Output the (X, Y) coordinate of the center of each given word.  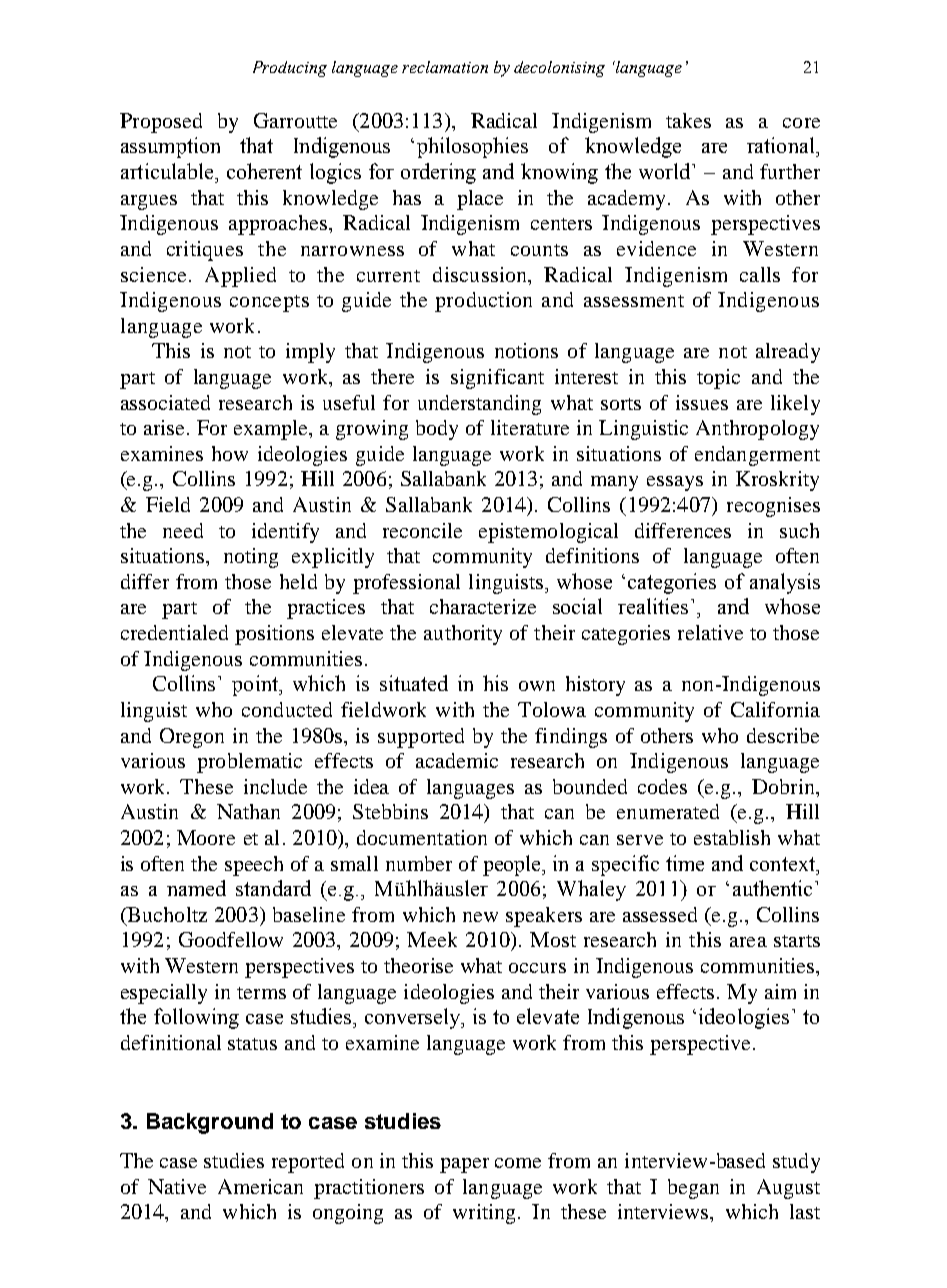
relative (710, 632)
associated (165, 402)
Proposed (161, 123)
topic (718, 379)
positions (274, 635)
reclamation (445, 67)
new (480, 917)
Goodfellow (231, 939)
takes (688, 120)
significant (497, 379)
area (748, 942)
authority (463, 635)
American (260, 1186)
